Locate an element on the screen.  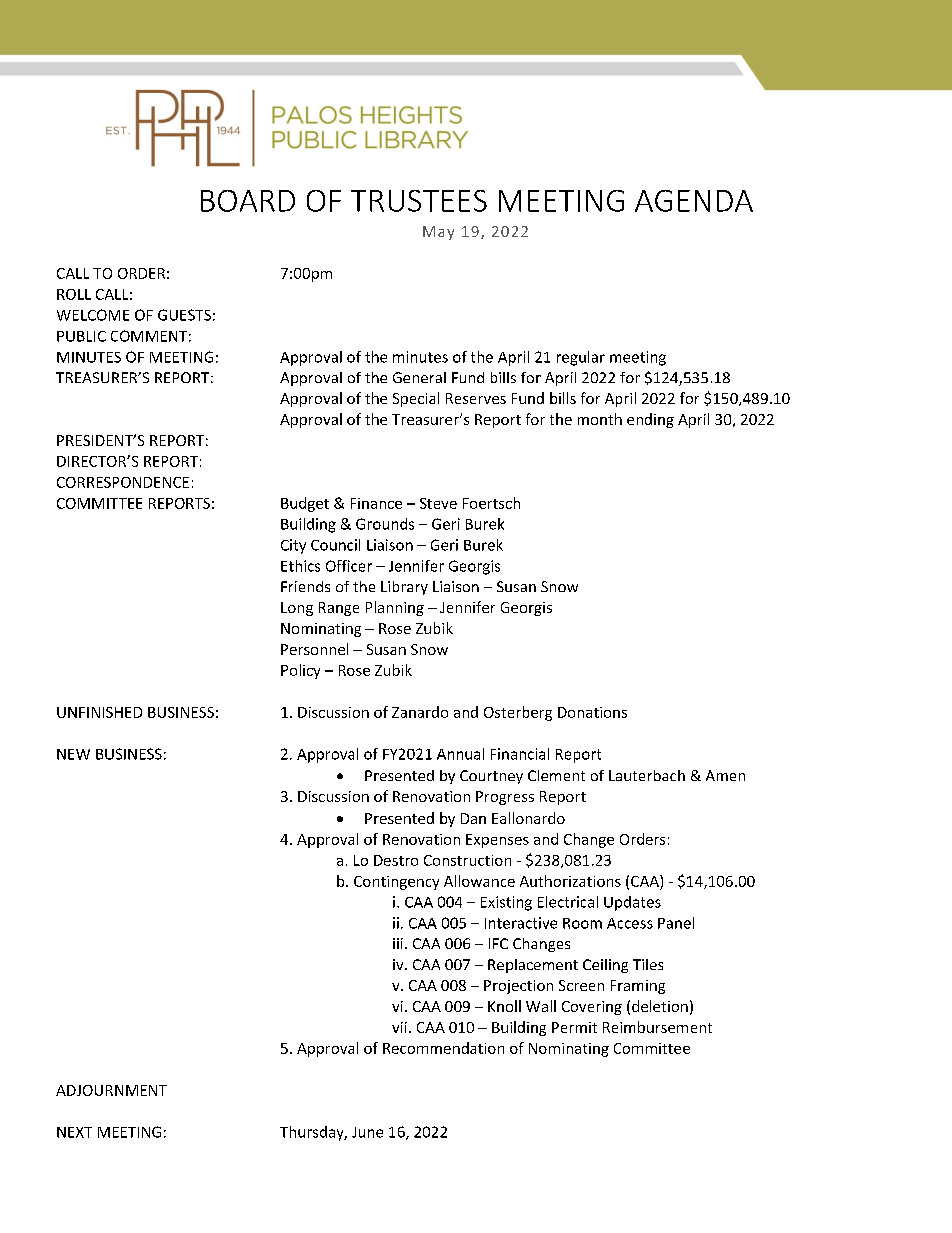
Donations is located at coordinates (592, 712).
